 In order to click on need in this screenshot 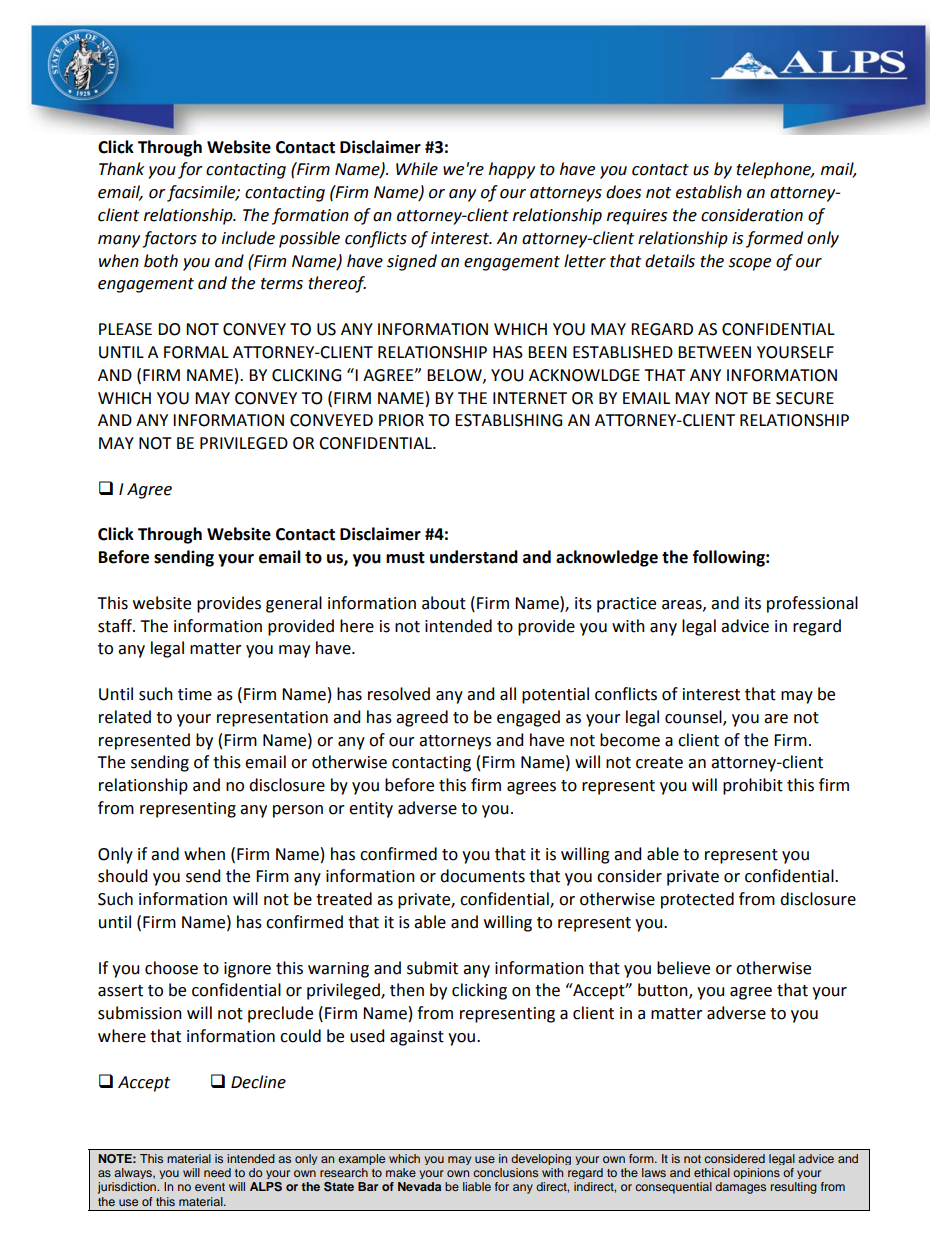, I will do `click(217, 1172)`.
